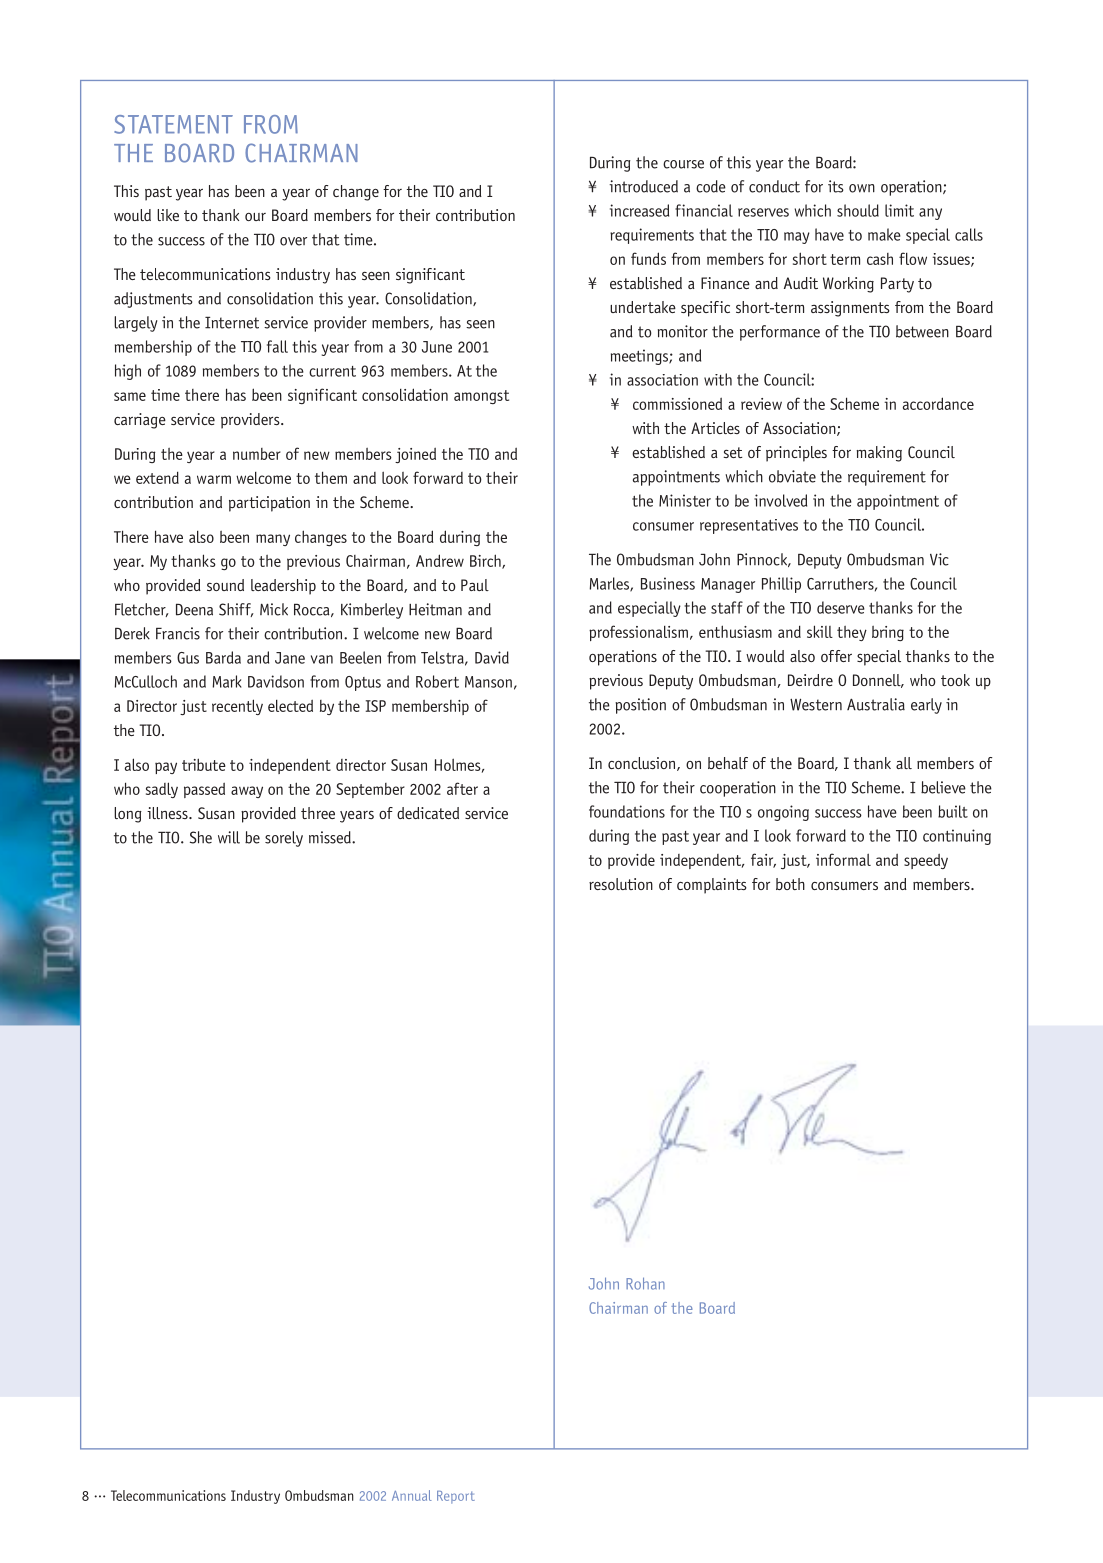 The width and height of the screenshot is (1103, 1563). Describe the element at coordinates (225, 585) in the screenshot. I see `sound` at that location.
